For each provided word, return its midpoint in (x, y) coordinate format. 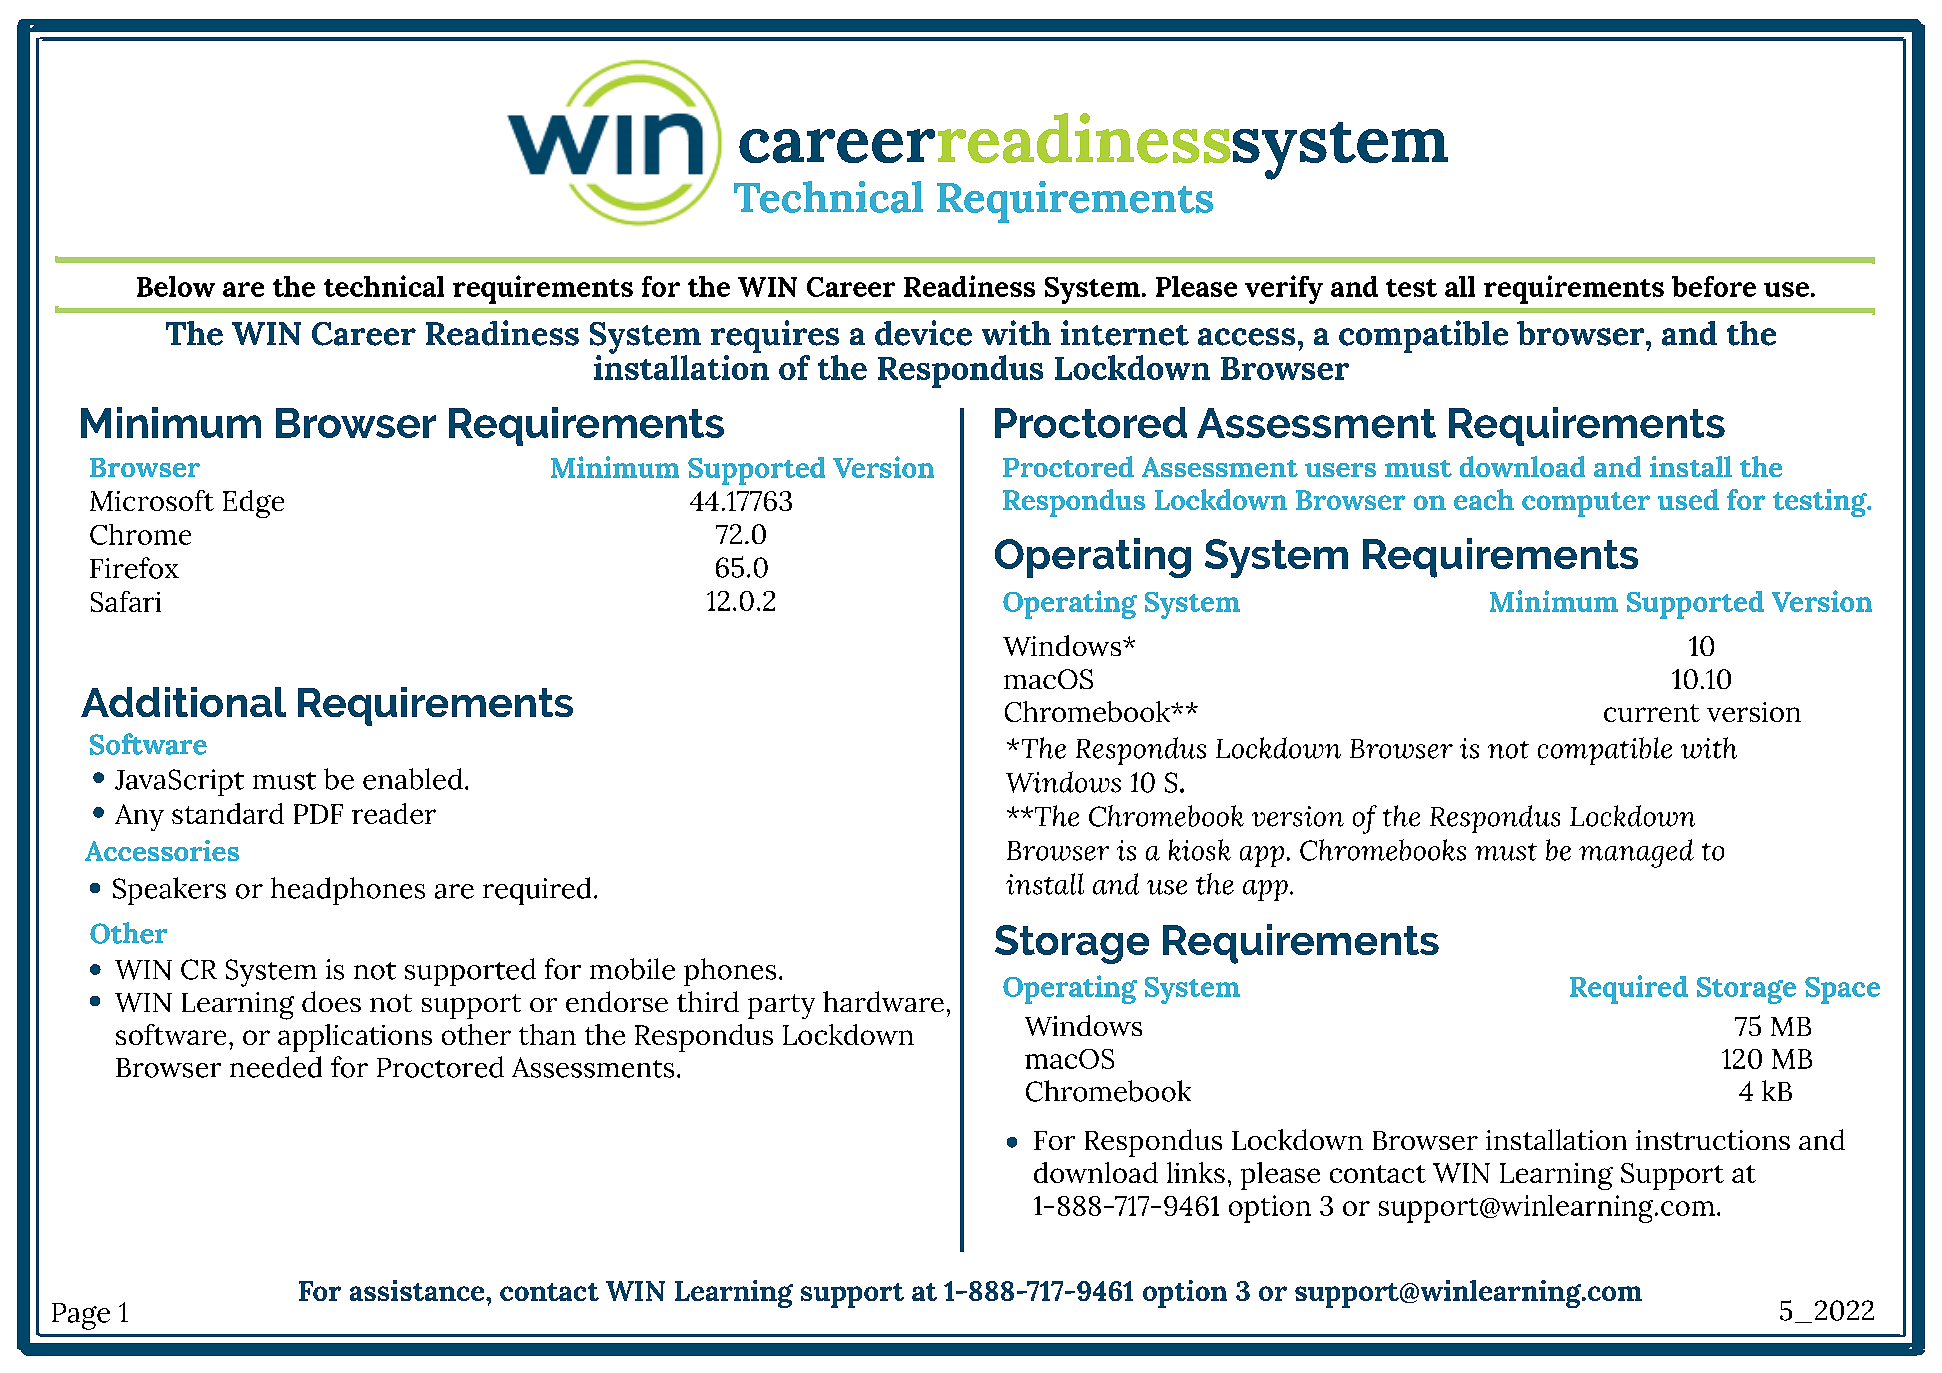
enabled (413, 779)
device (923, 333)
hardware (883, 1001)
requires (775, 338)
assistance (418, 1290)
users (1340, 470)
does (331, 1001)
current (1652, 713)
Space (1842, 990)
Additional (183, 702)
